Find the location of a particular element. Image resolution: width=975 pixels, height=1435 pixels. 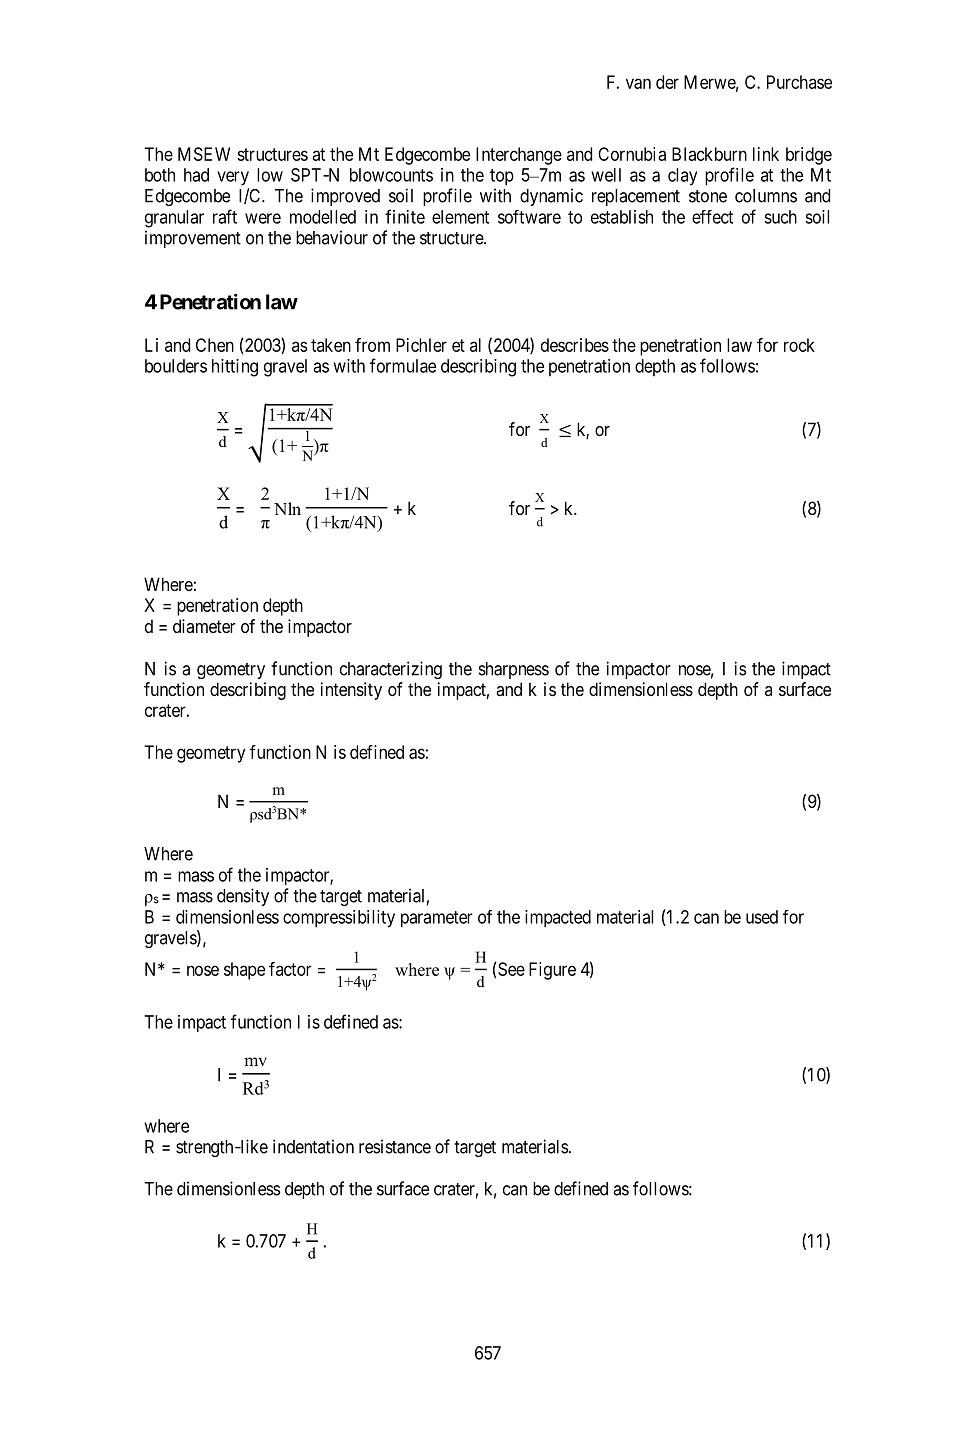

sharpness is located at coordinates (514, 670).
